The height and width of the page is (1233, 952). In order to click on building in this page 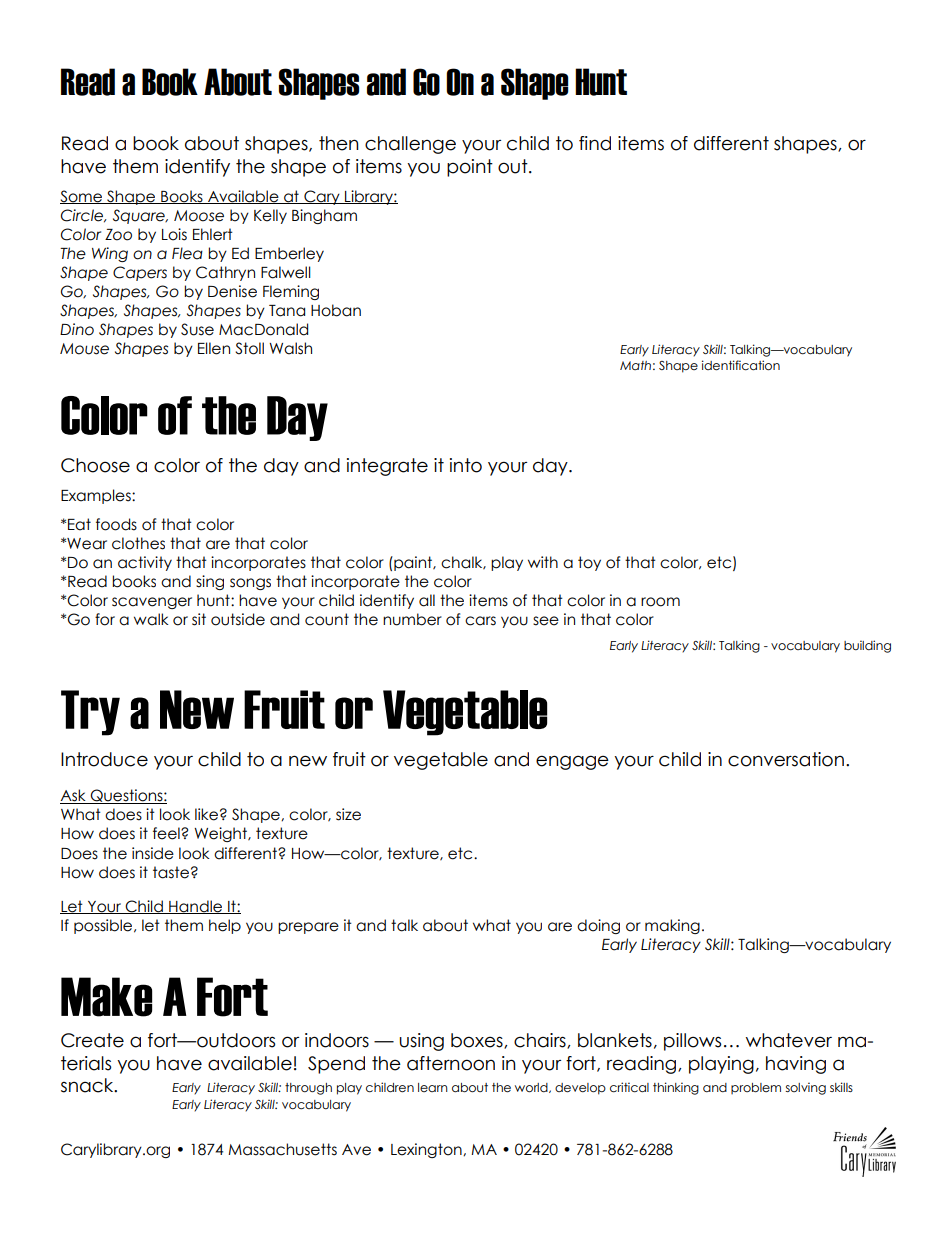, I will do `click(867, 646)`.
